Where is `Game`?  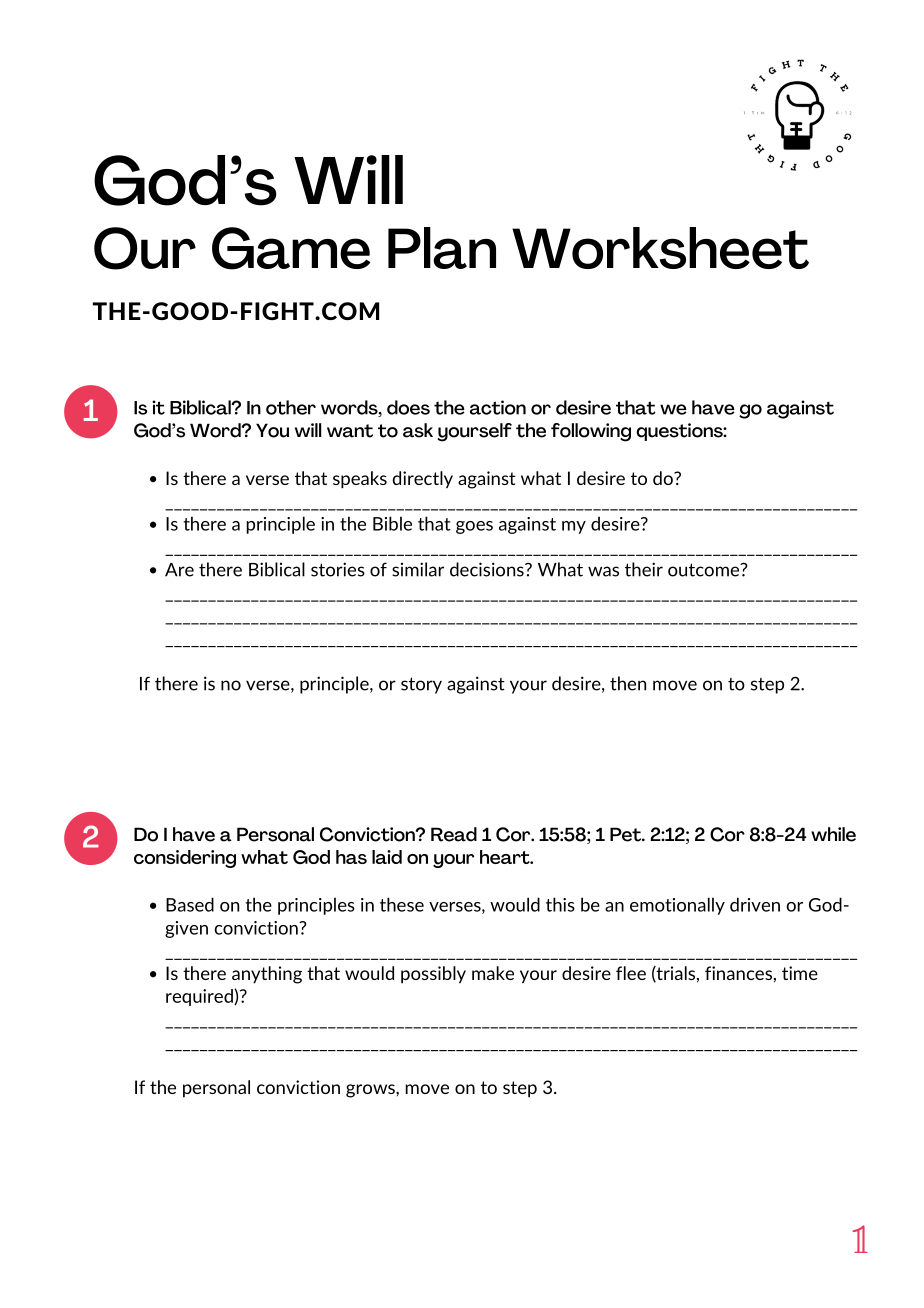 Game is located at coordinates (291, 248).
